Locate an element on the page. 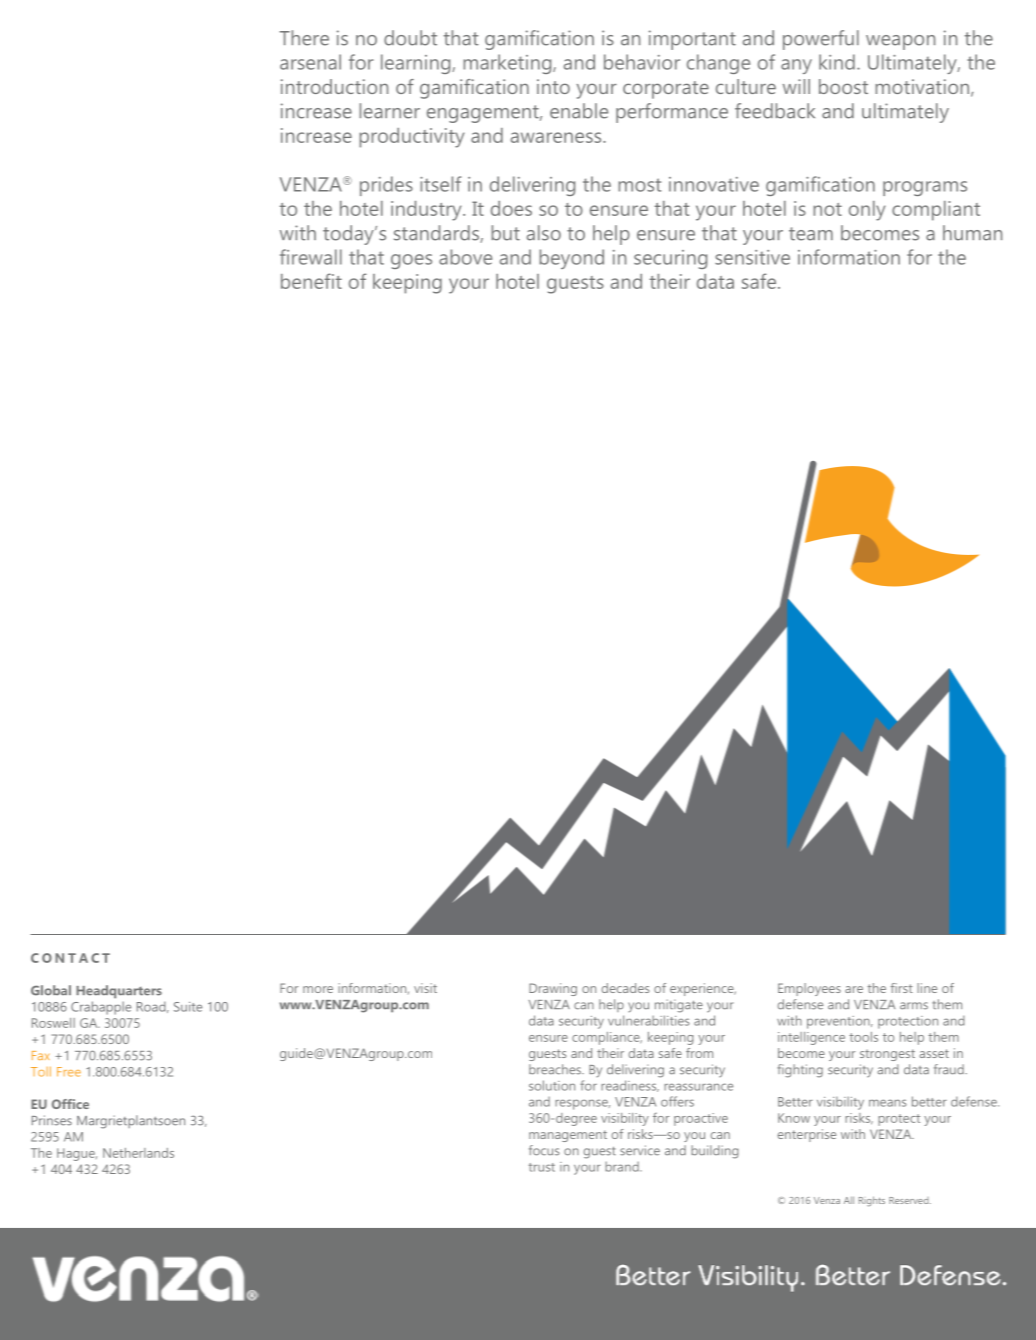  Netherlands is located at coordinates (138, 1153).
